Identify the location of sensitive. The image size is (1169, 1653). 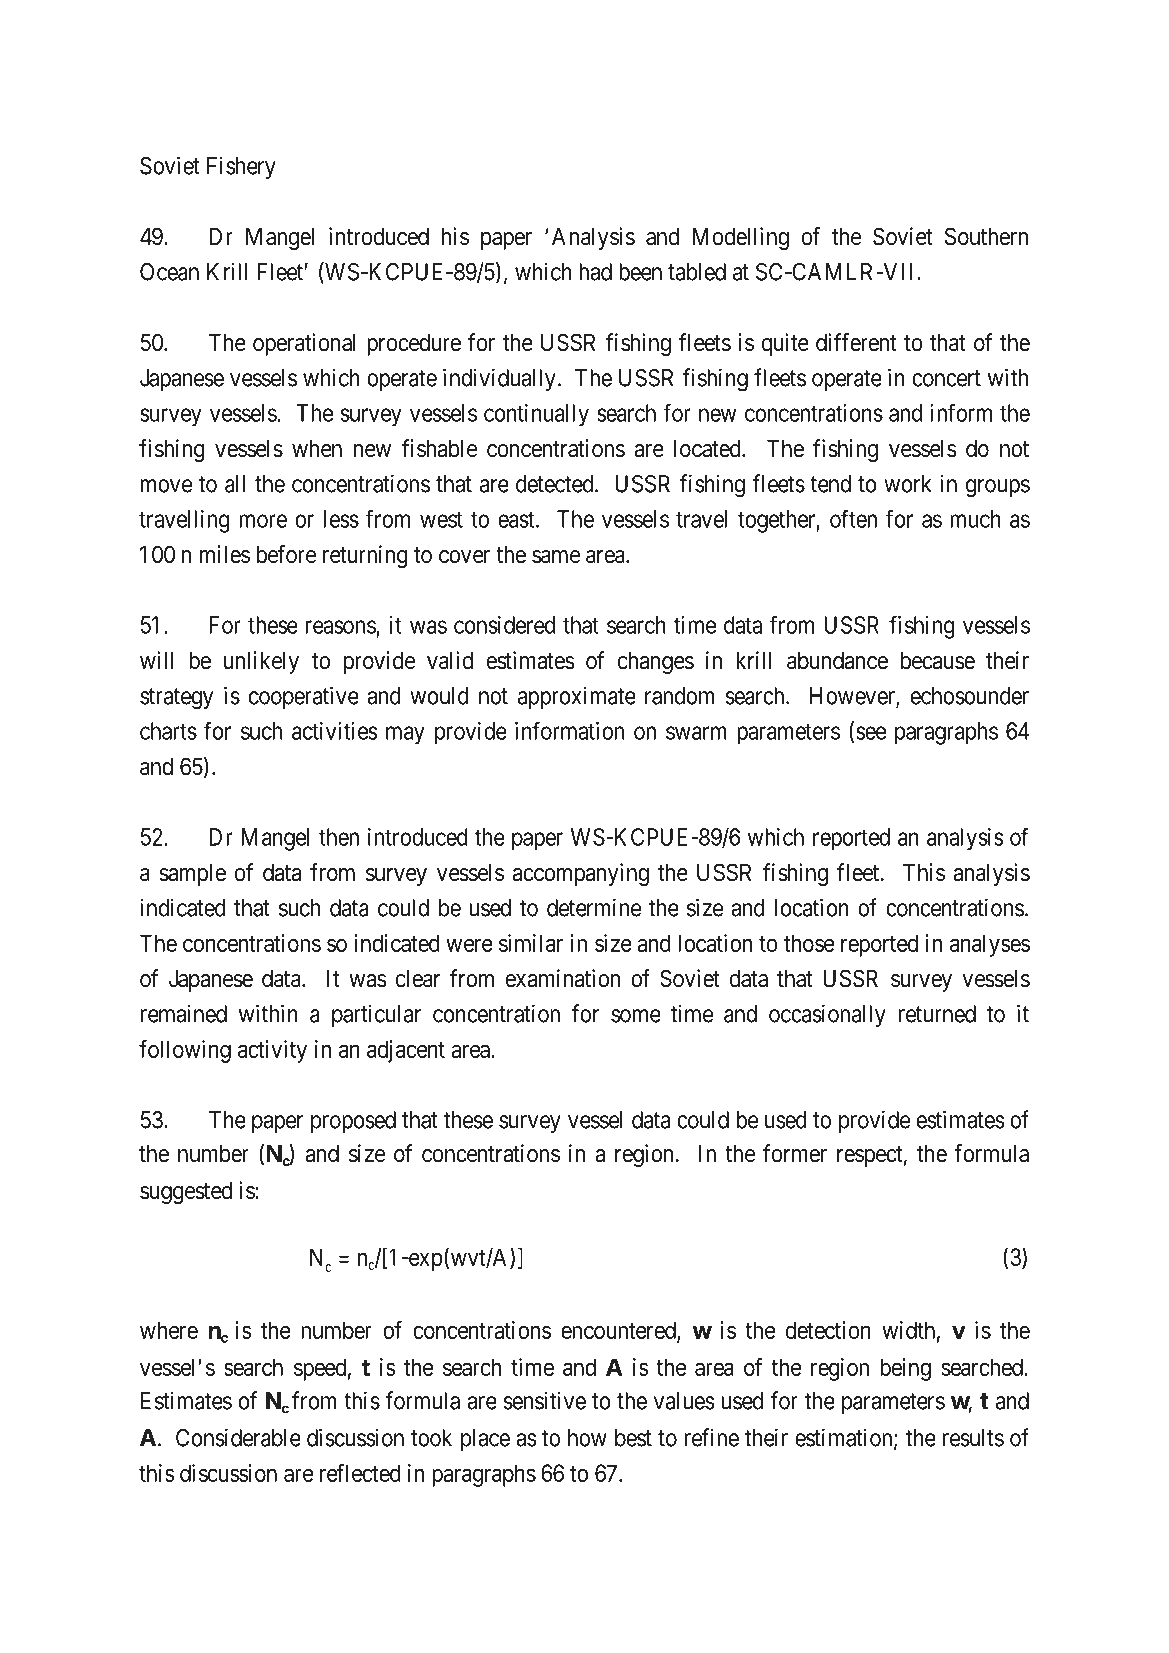
(544, 1400).
